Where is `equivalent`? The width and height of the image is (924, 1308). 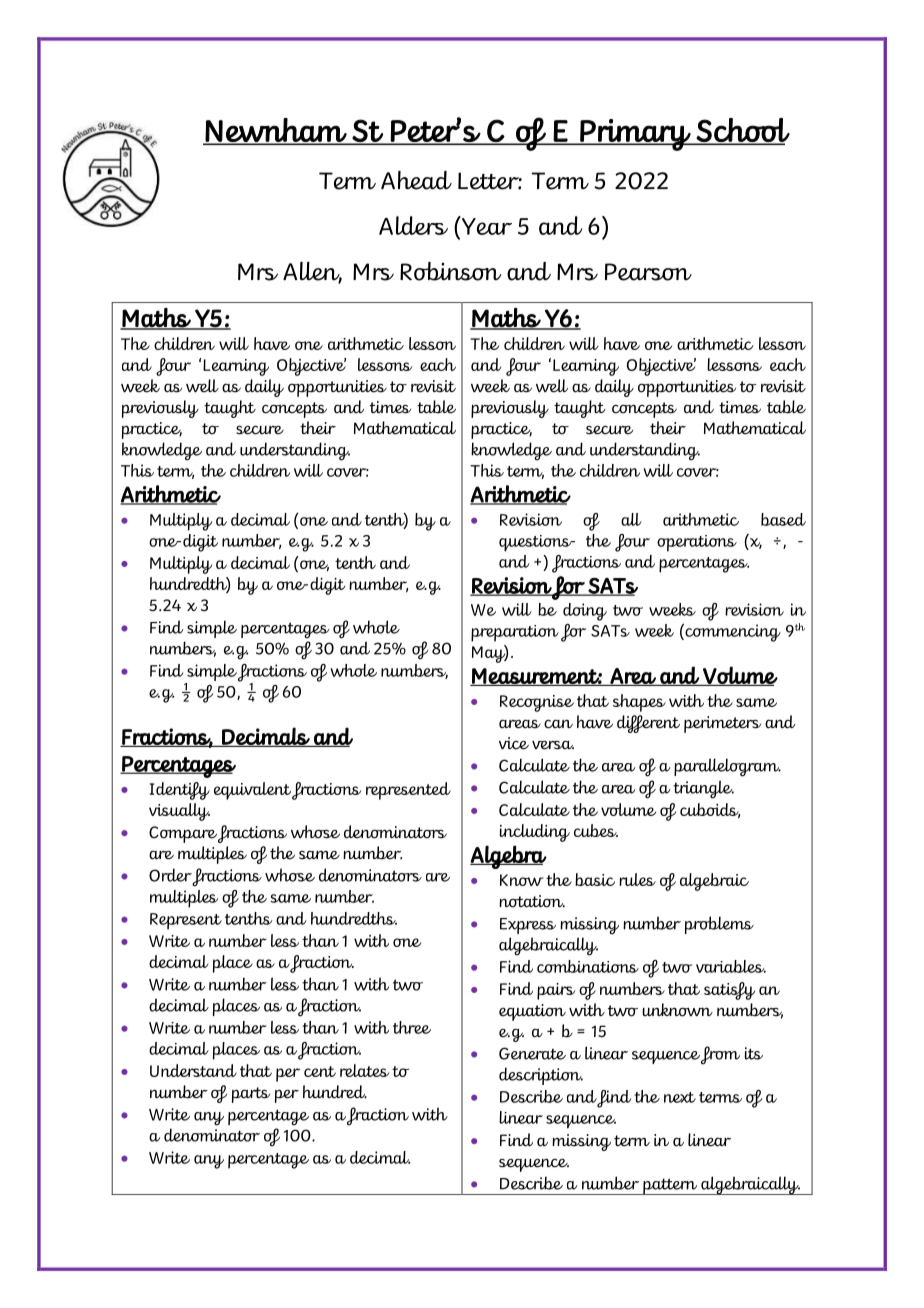
equivalent is located at coordinates (252, 791).
